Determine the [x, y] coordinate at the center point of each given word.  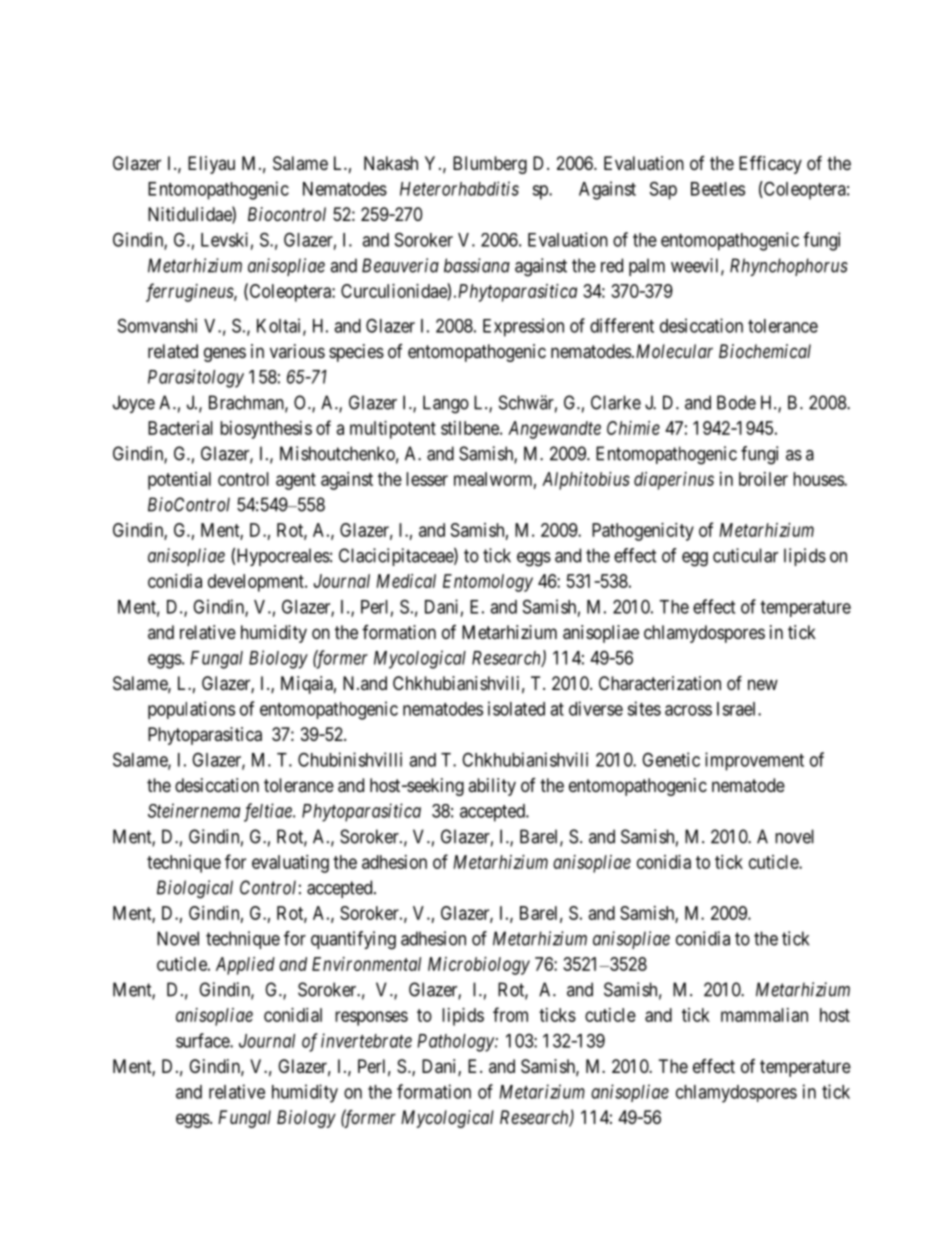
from [510, 1014]
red [612, 265]
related [173, 351]
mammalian [764, 1015]
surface [203, 1040]
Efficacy [770, 165]
